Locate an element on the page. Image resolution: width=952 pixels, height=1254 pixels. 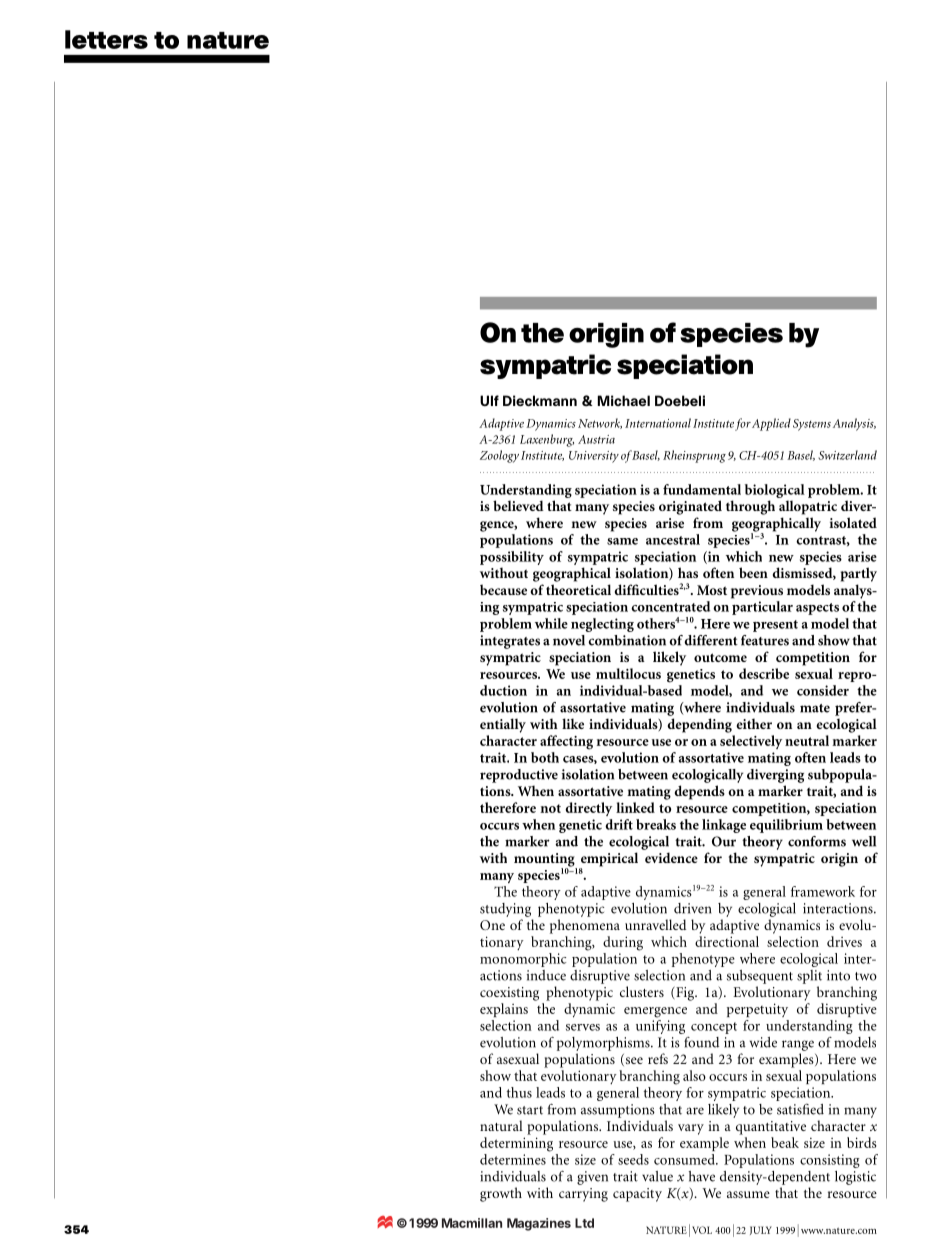
growth is located at coordinates (501, 1194).
